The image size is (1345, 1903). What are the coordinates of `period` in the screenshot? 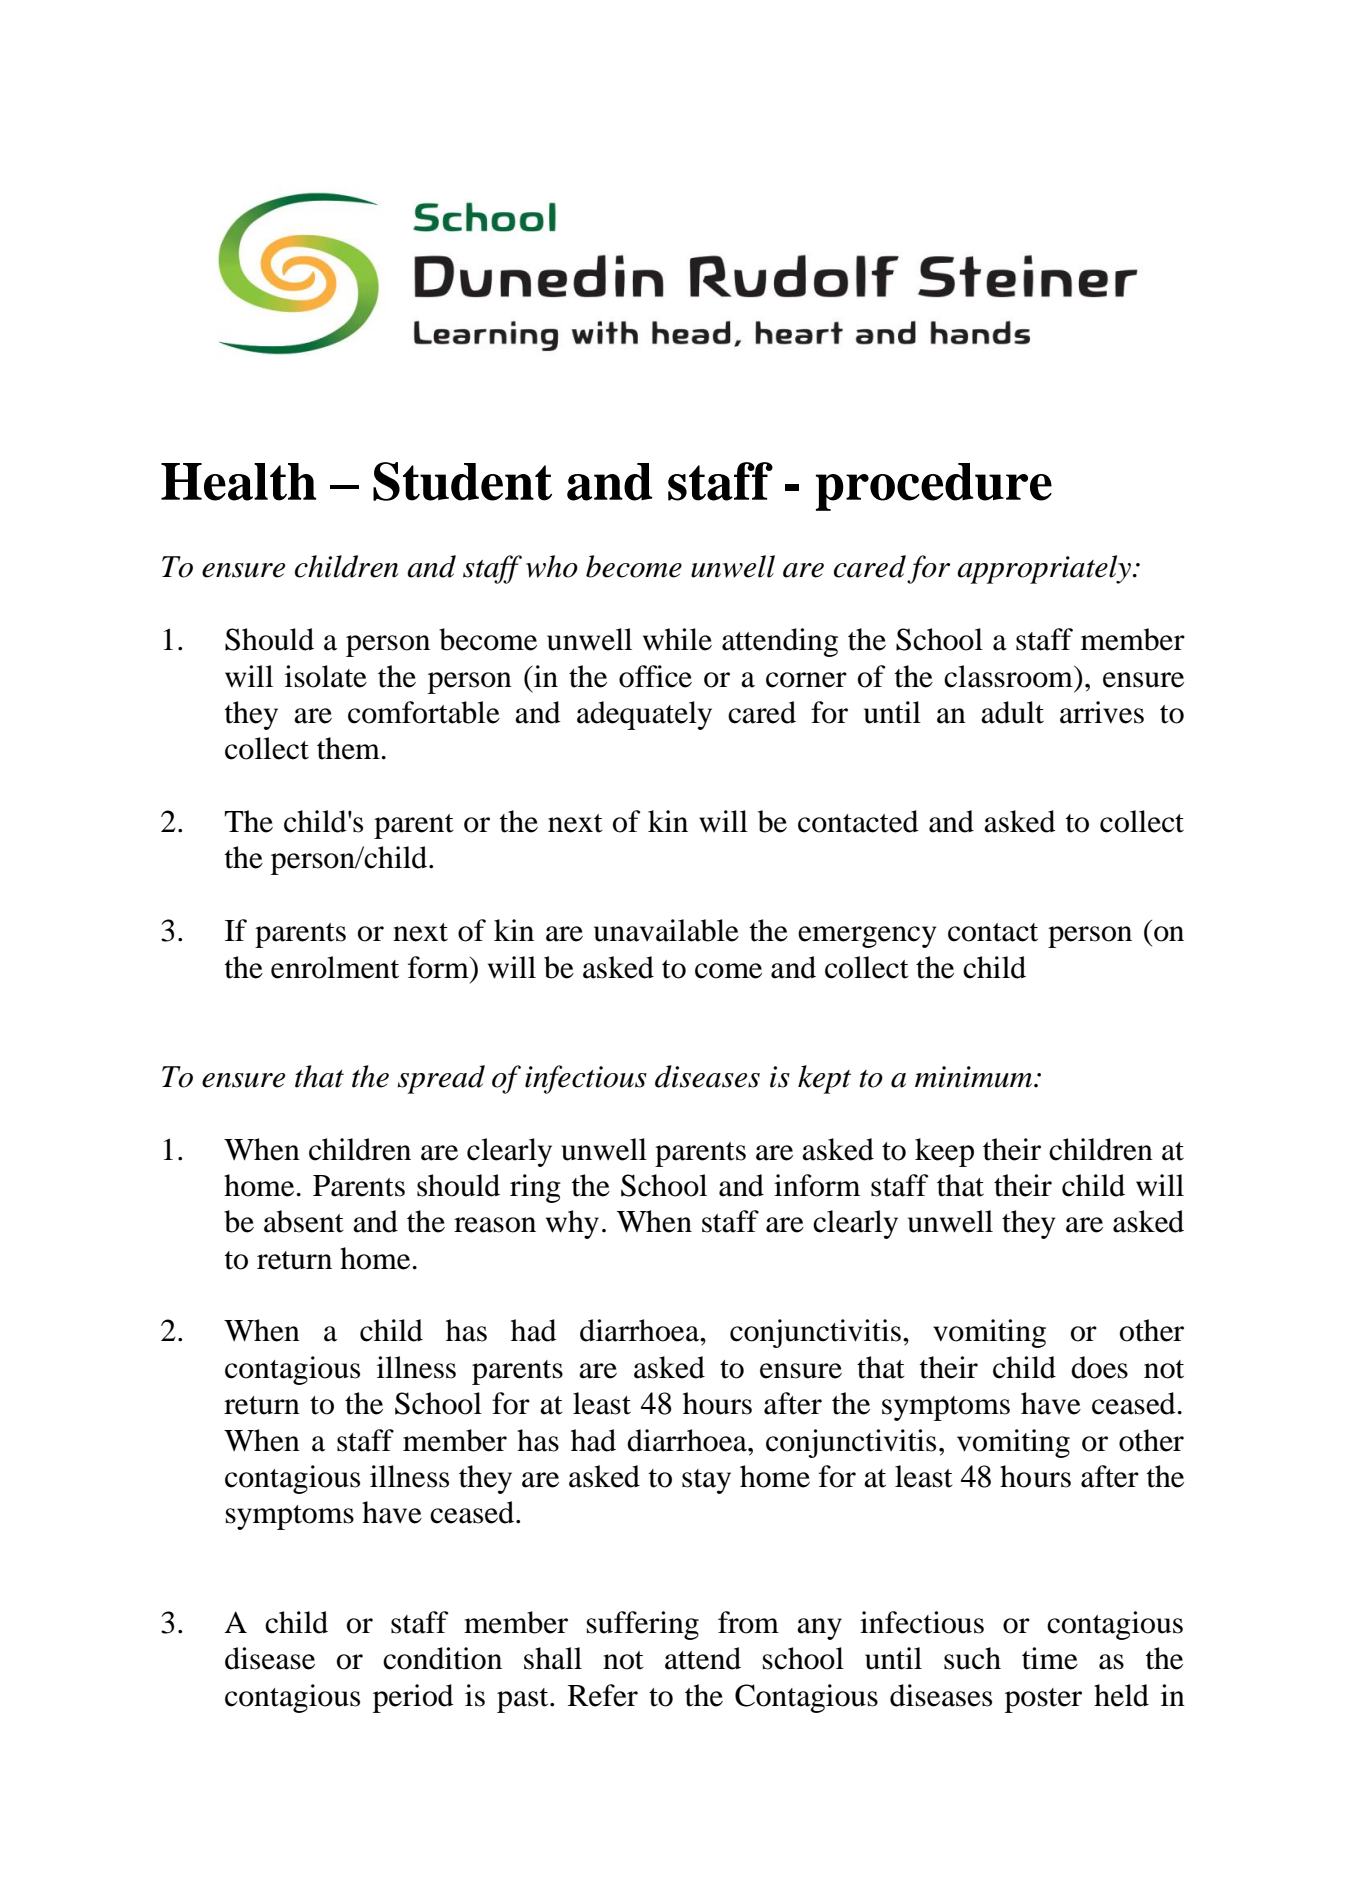 It's located at (413, 1698).
